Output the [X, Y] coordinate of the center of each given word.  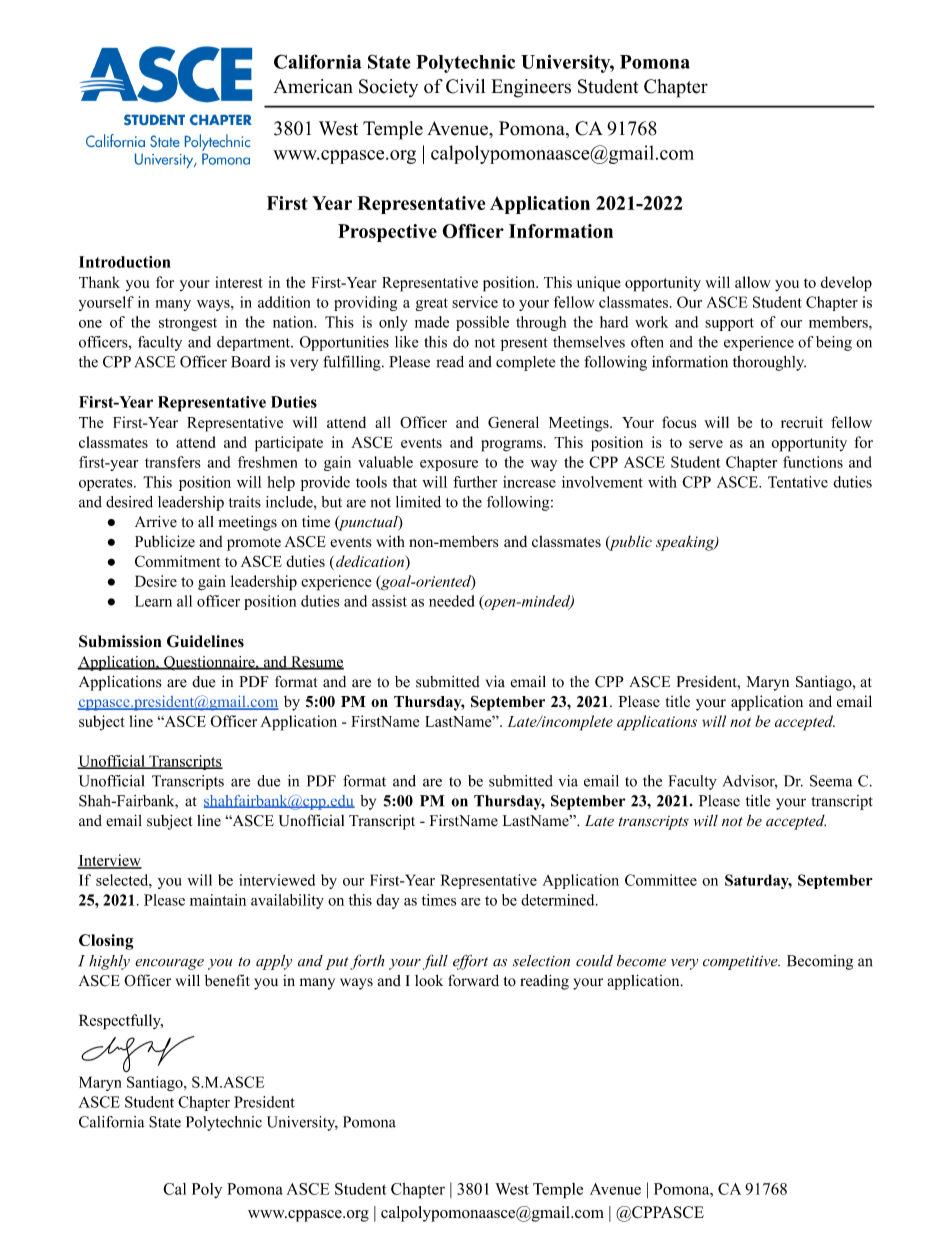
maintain [218, 900]
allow [753, 282]
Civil [465, 86]
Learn [153, 601]
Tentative [798, 482]
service [475, 302]
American [313, 86]
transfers [173, 462]
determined [559, 900]
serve [706, 444]
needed [452, 601]
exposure [449, 465]
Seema [831, 781]
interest [239, 282]
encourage [169, 964]
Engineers [531, 88]
